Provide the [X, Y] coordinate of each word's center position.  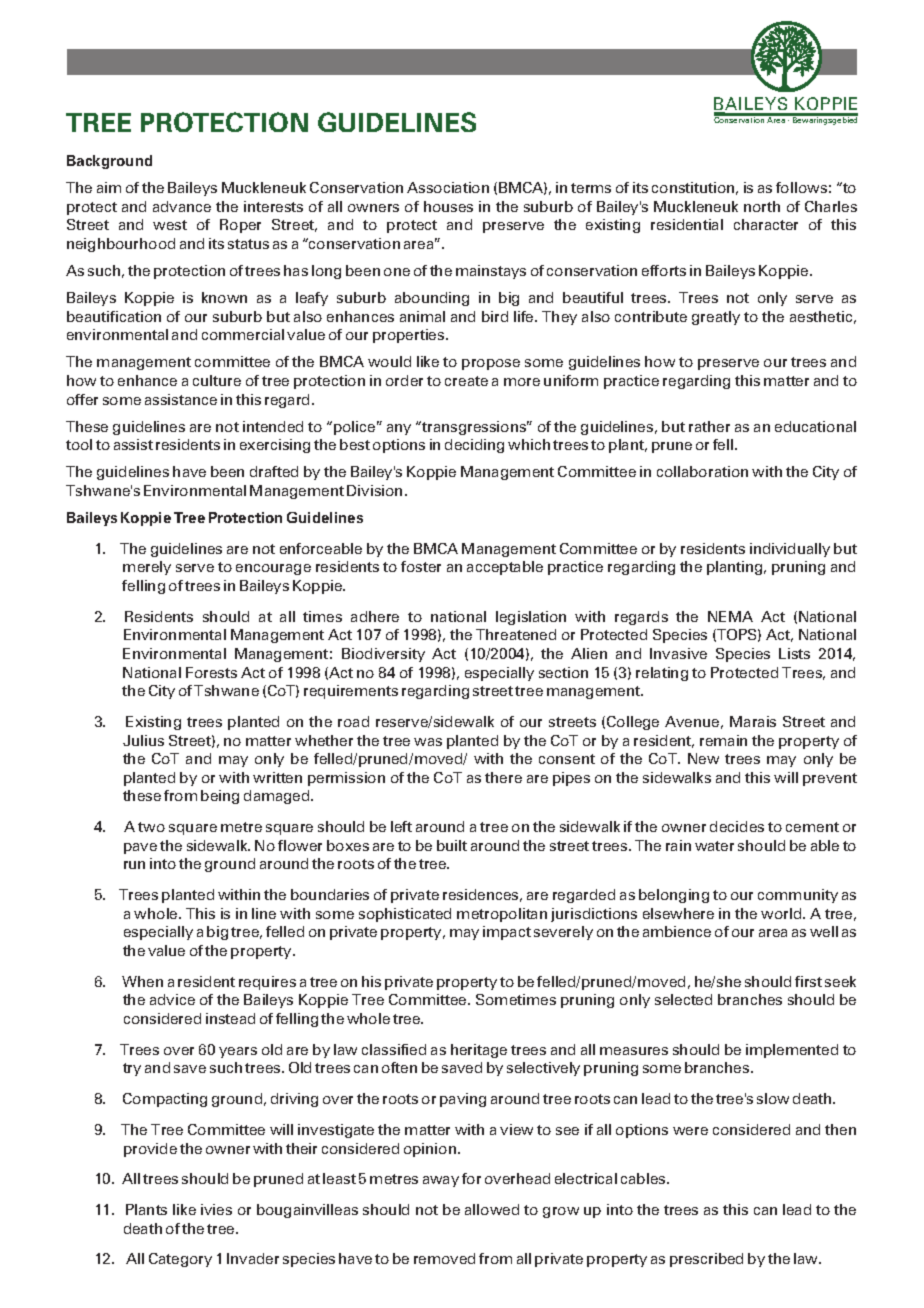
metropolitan [502, 915]
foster [421, 566]
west [170, 225]
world [782, 913]
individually [790, 550]
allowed [492, 1209]
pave [140, 848]
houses [448, 206]
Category [180, 1260]
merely [147, 568]
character [766, 224]
